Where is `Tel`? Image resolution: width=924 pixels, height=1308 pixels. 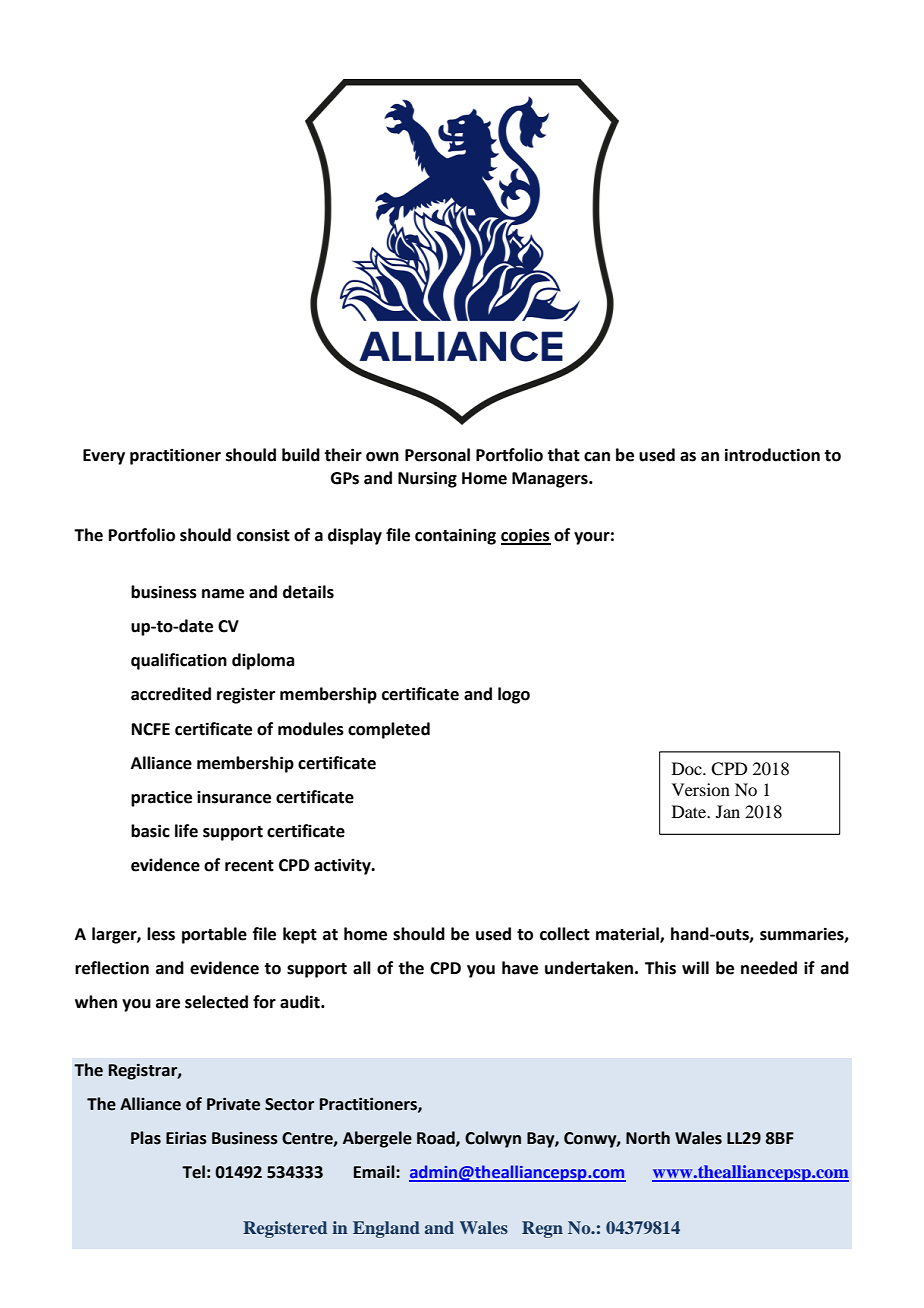 Tel is located at coordinates (193, 1172).
